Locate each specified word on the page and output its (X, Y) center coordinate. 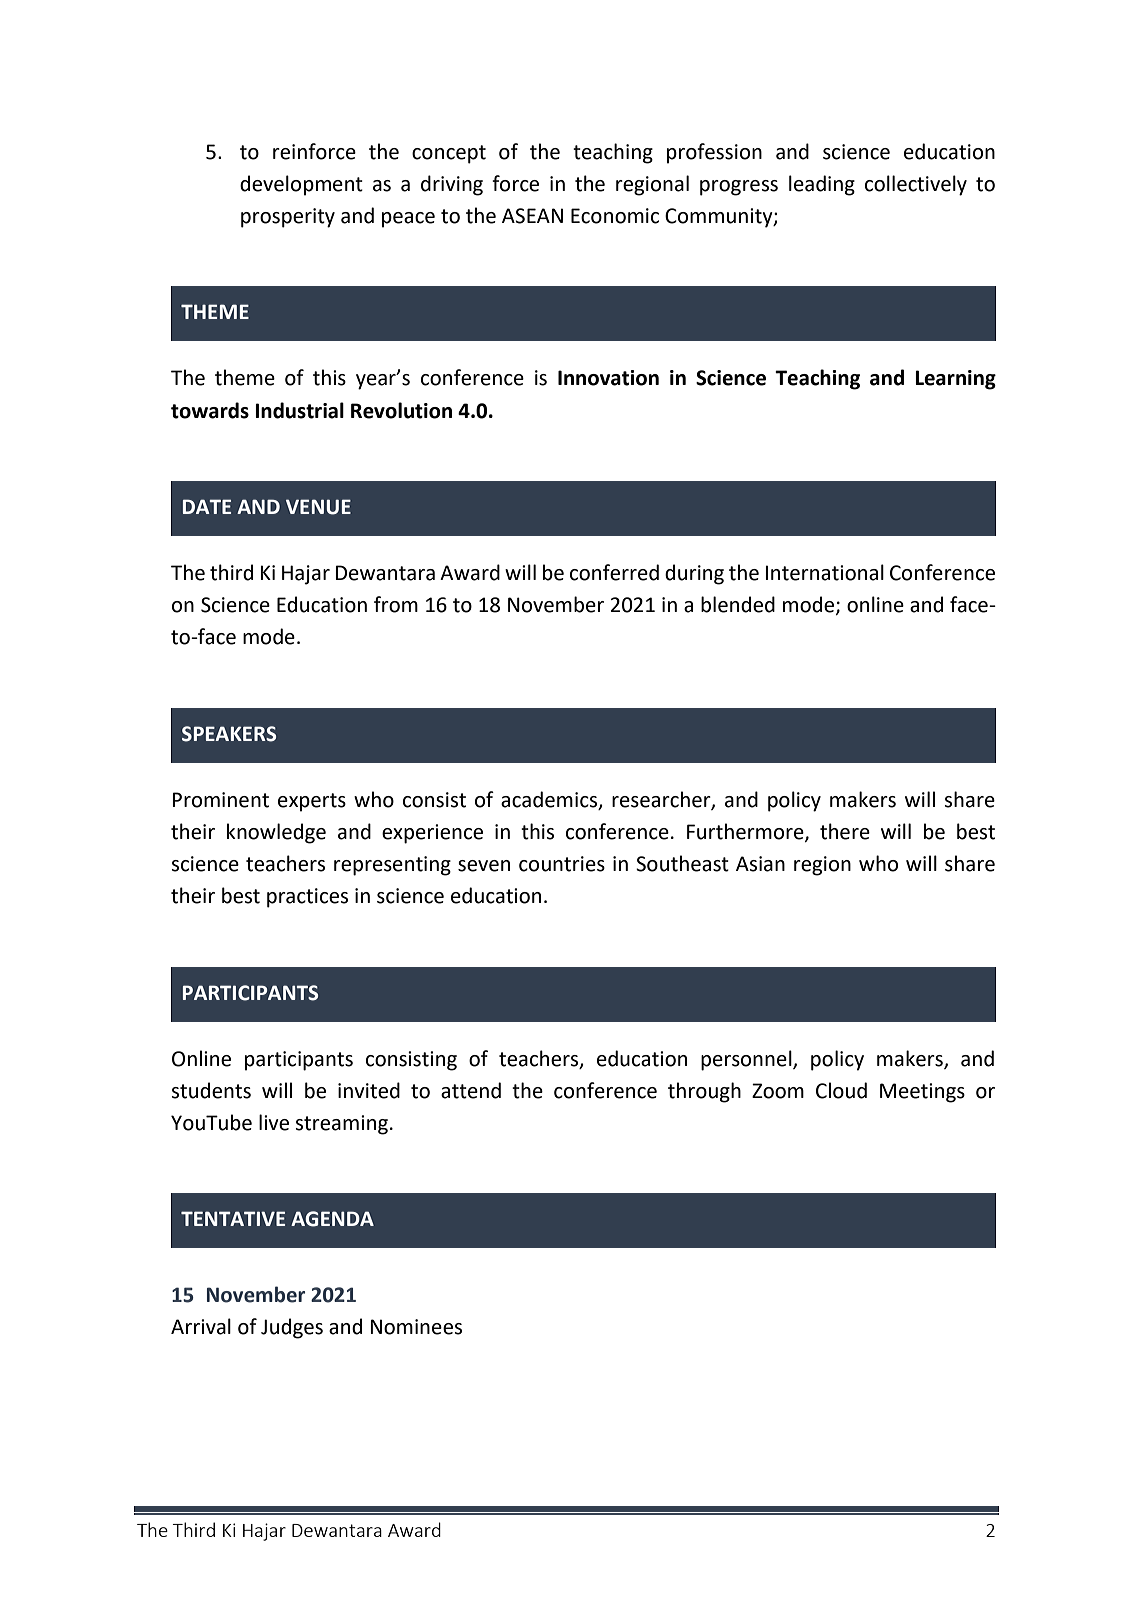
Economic (615, 216)
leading (822, 185)
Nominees (416, 1327)
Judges (292, 1328)
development (301, 185)
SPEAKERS (229, 734)
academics (550, 800)
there (845, 831)
